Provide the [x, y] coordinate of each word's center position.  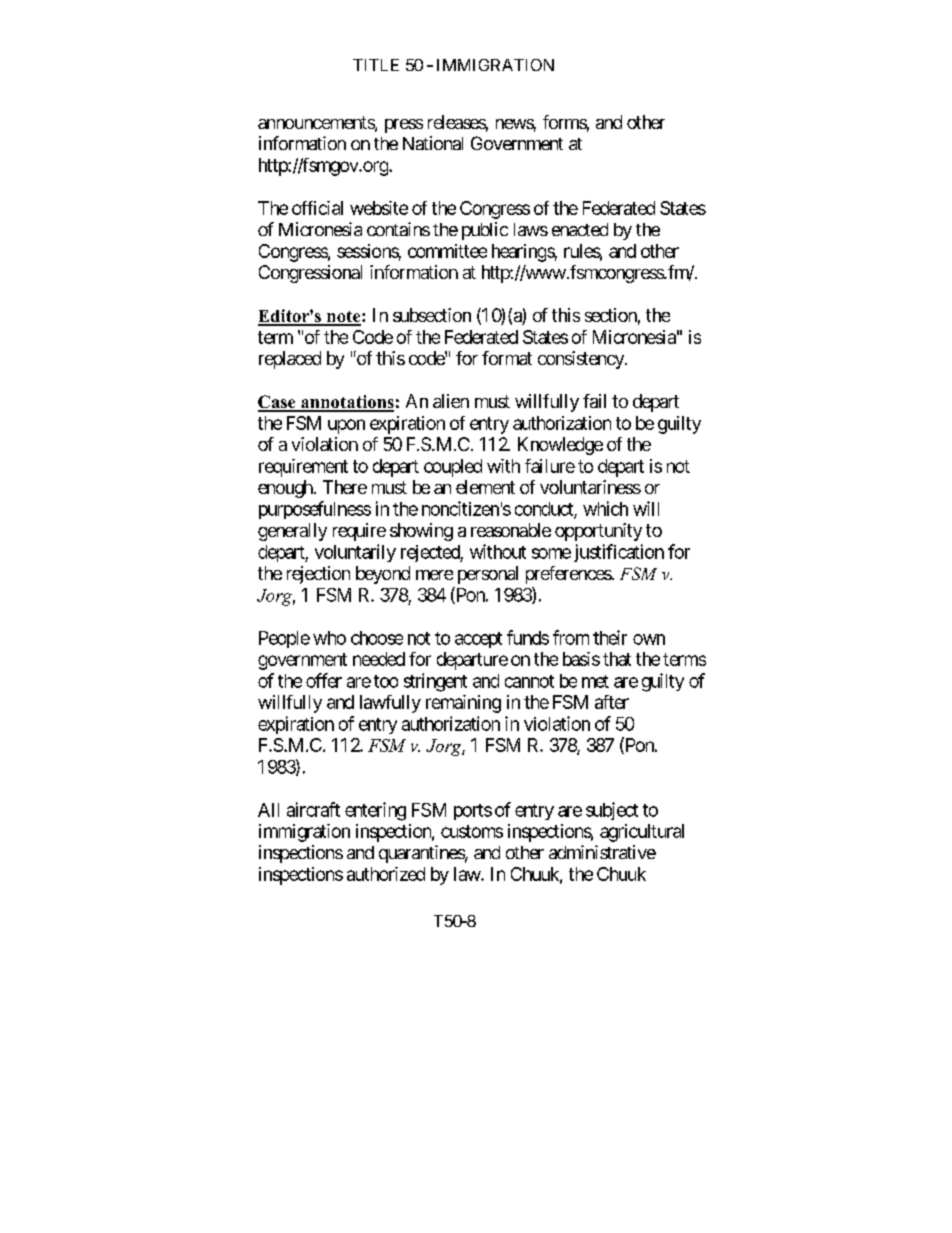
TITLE [376, 65]
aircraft [313, 809]
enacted [580, 229]
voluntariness [590, 487]
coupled [453, 468]
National [433, 143]
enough [286, 489]
